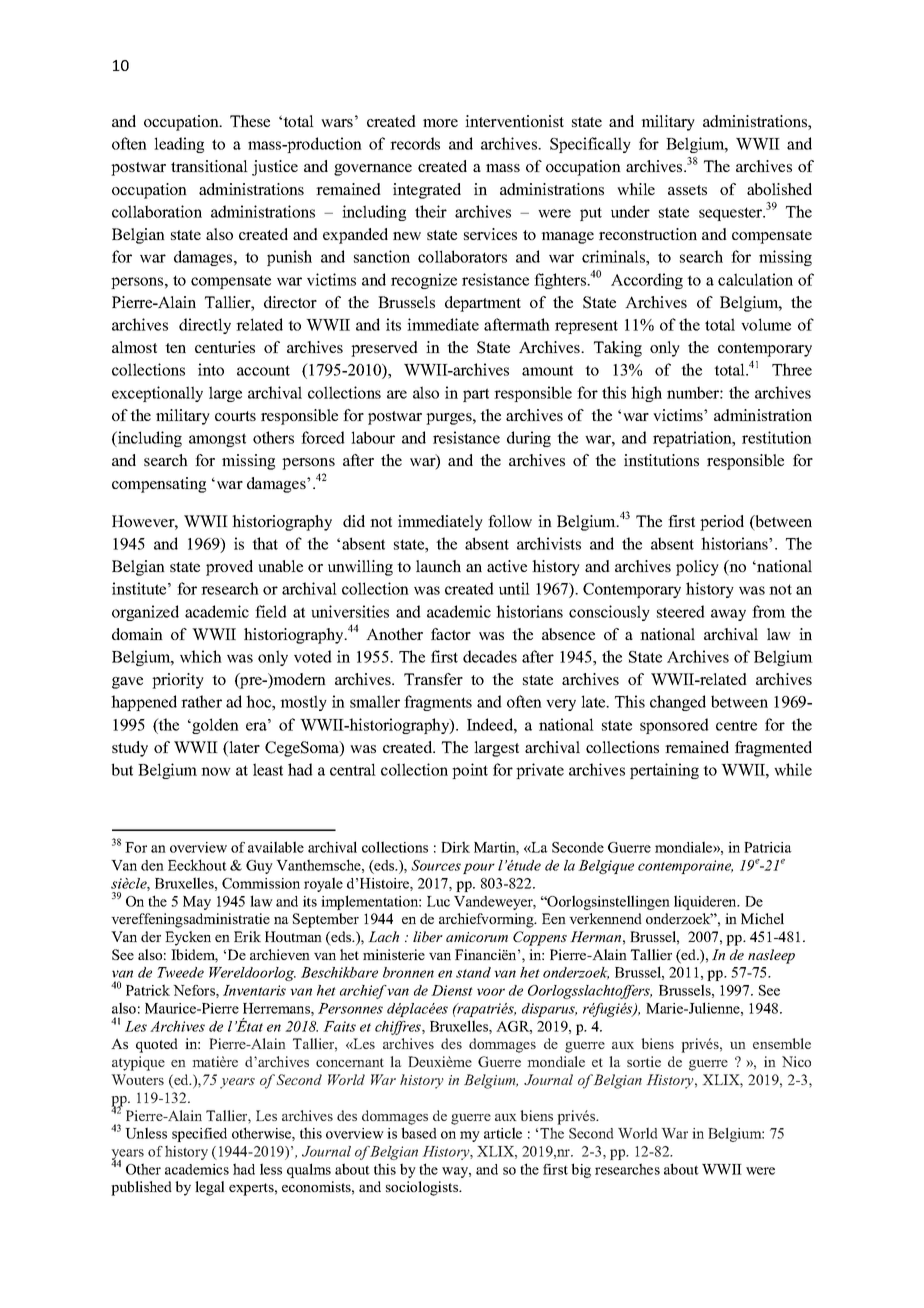  I want to click on more, so click(440, 123).
